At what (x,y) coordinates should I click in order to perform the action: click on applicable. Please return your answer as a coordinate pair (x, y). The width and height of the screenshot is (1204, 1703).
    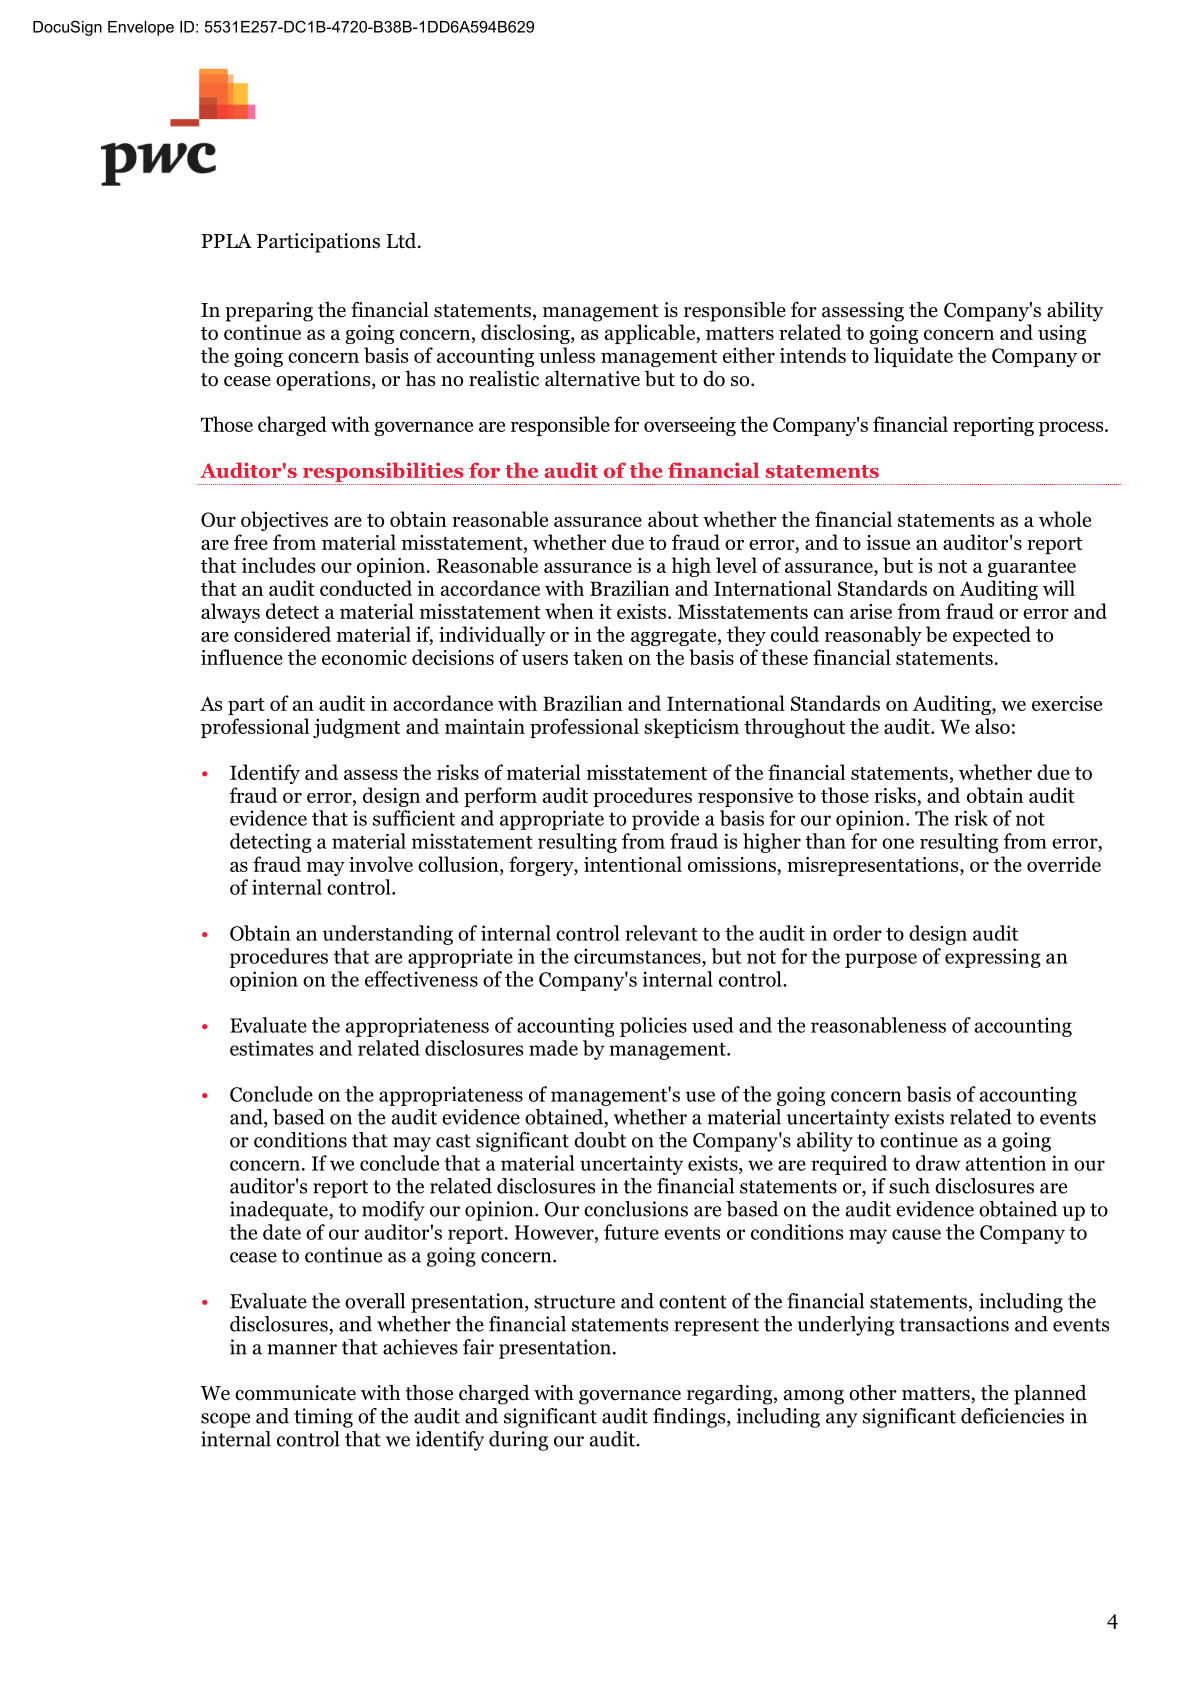
    Looking at the image, I should click on (651, 334).
